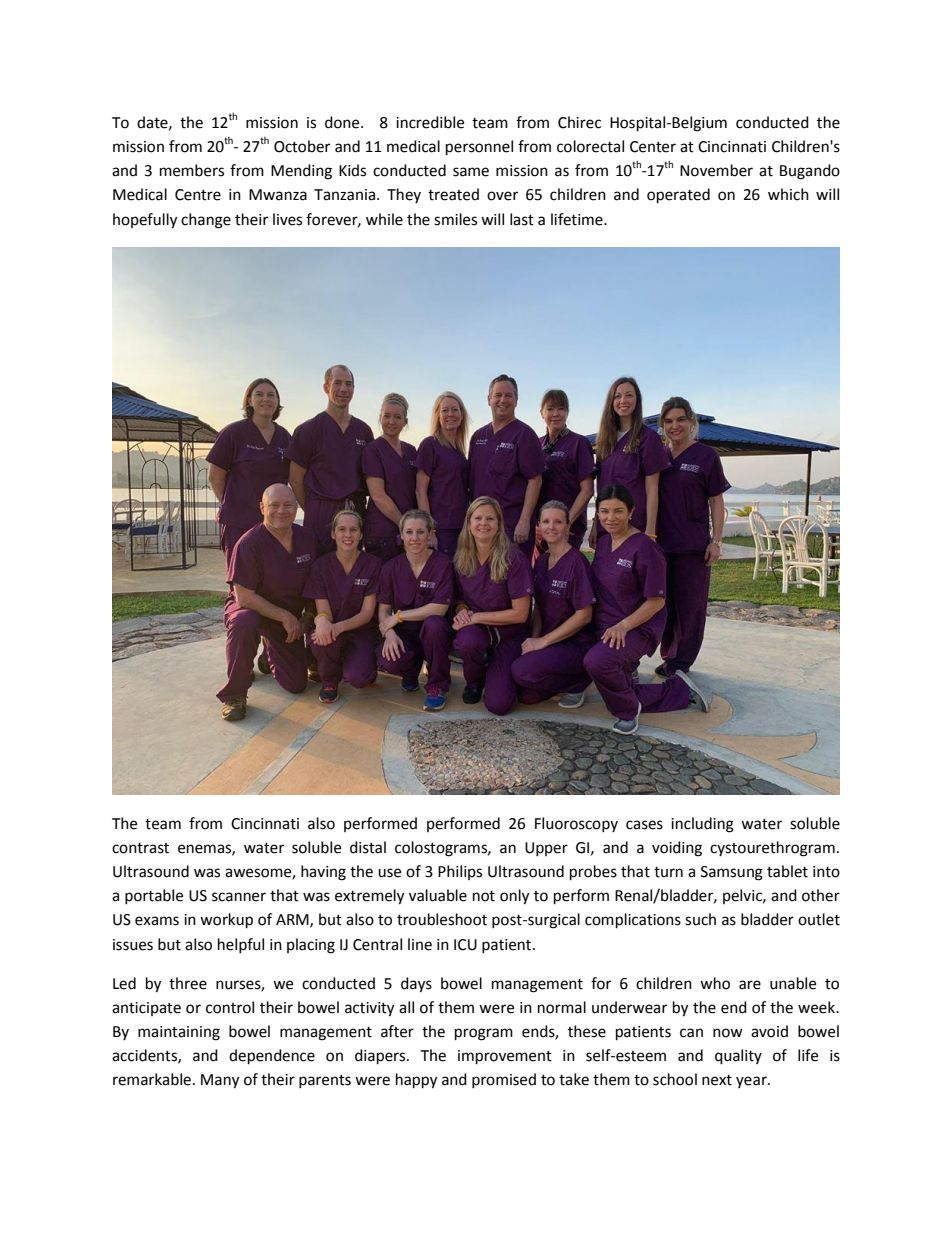 The height and width of the document is (1233, 952). Describe the element at coordinates (702, 825) in the document. I see `including` at that location.
